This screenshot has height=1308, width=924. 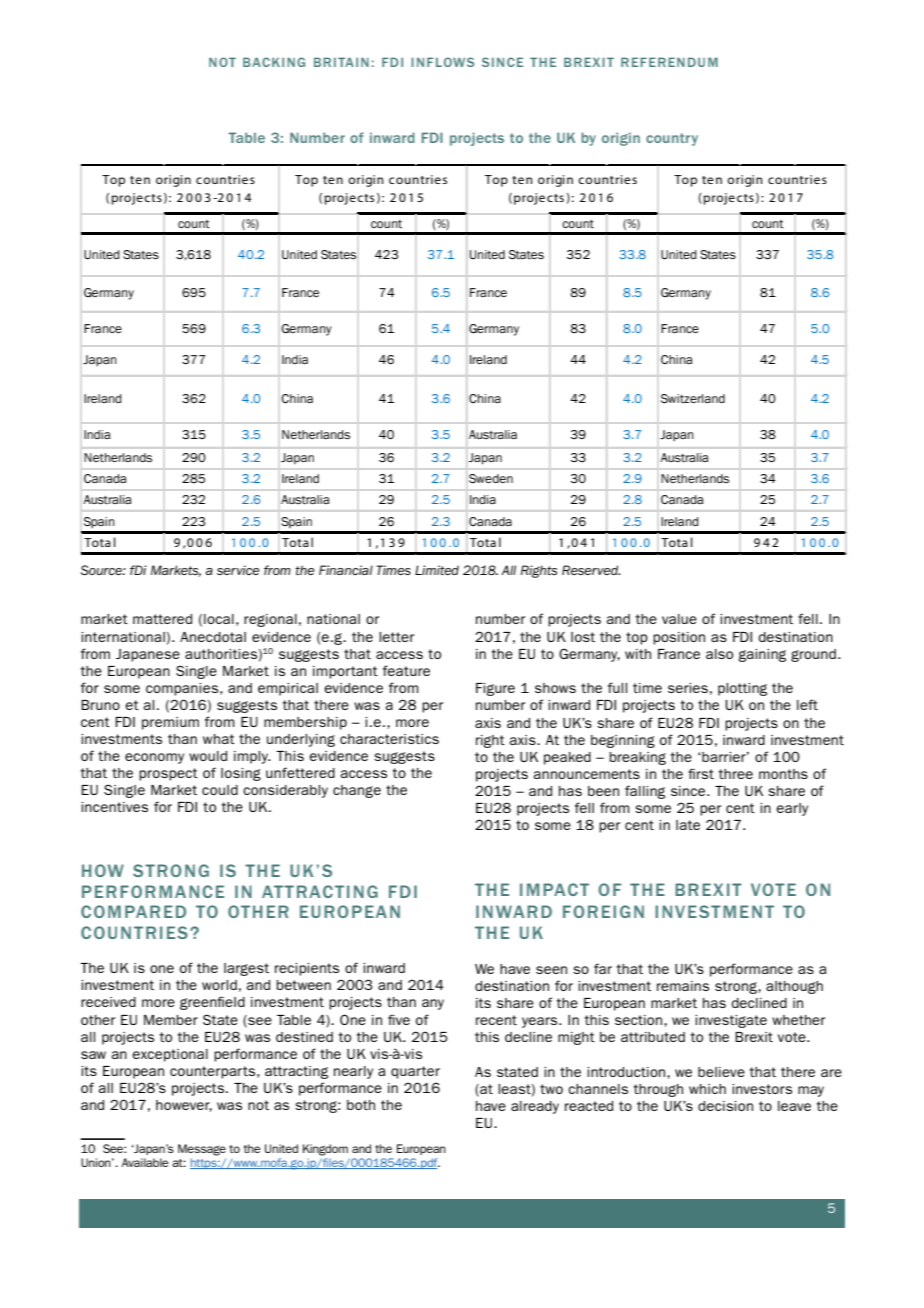 I want to click on Reserved, so click(x=591, y=570).
